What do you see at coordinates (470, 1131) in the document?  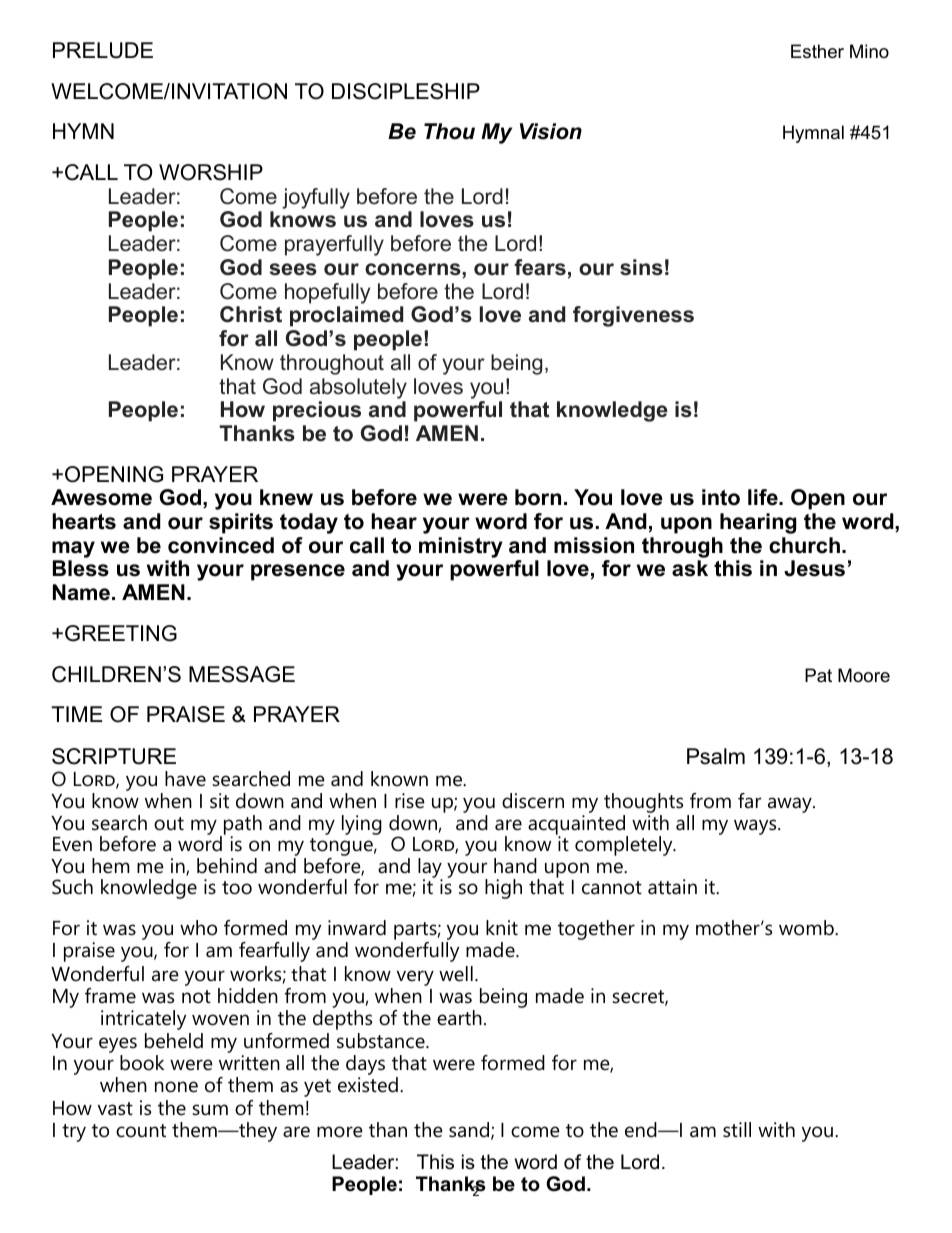 I see `sand` at bounding box center [470, 1131].
